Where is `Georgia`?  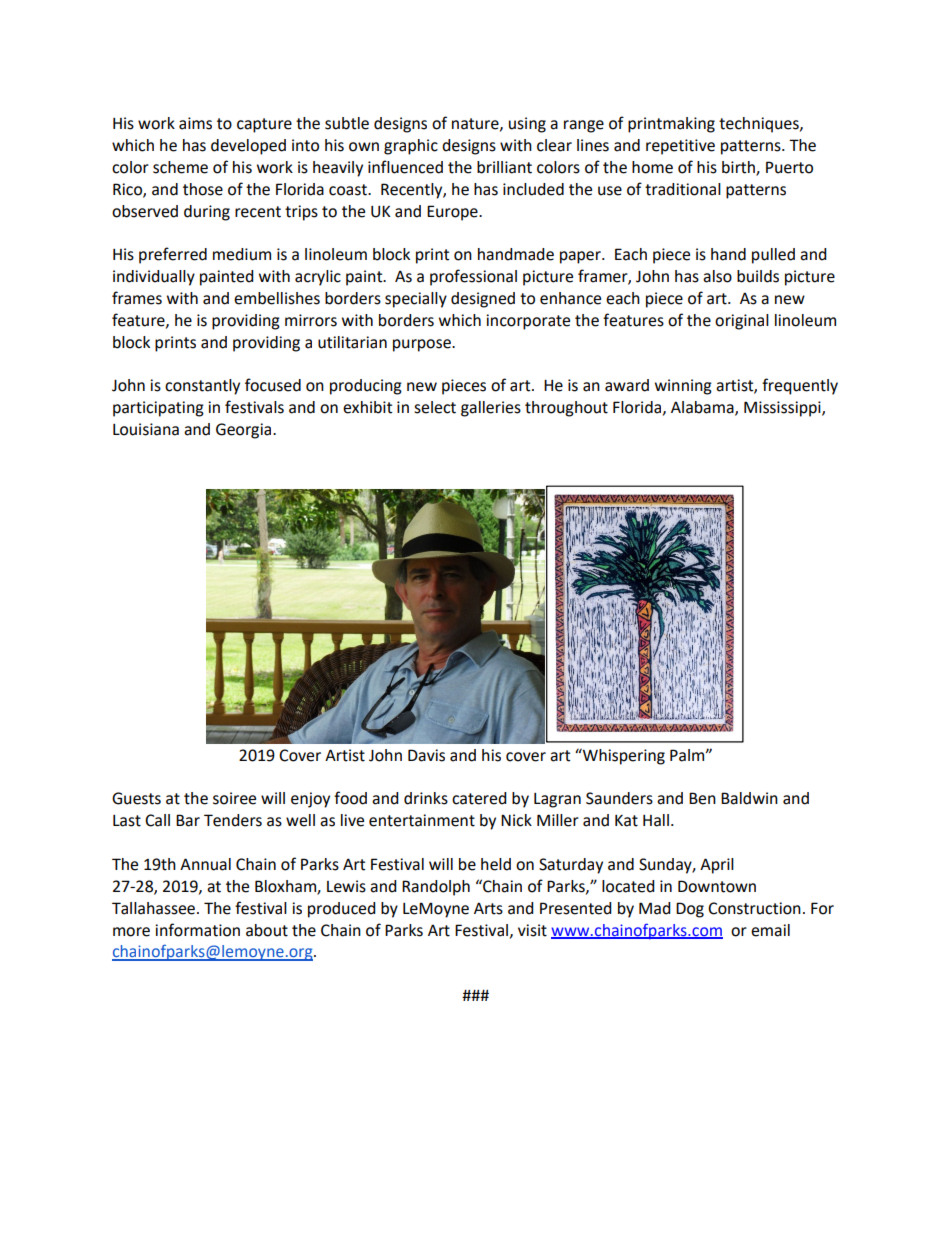
Georgia is located at coordinates (245, 431).
